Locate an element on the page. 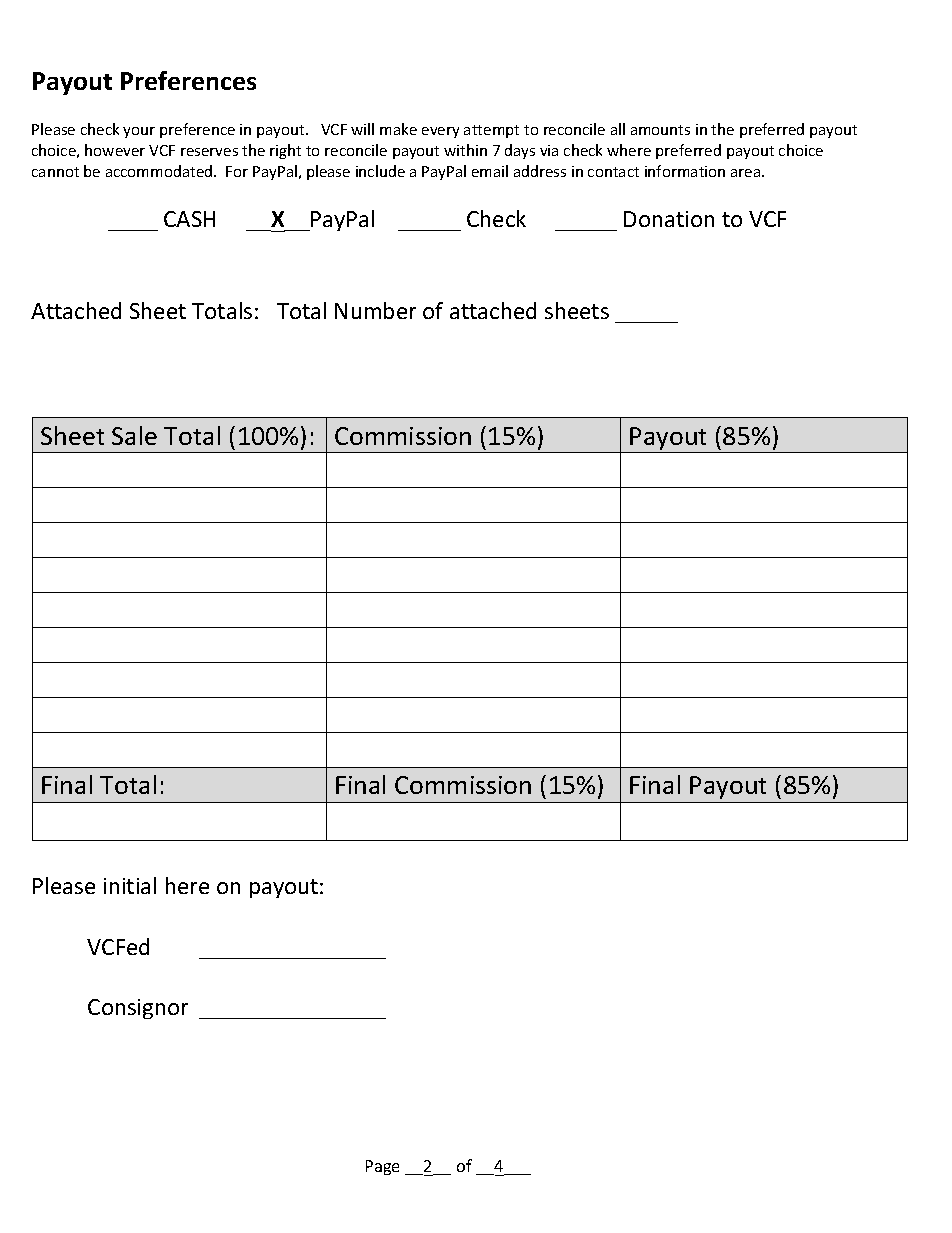 The image size is (952, 1233). information is located at coordinates (685, 171).
